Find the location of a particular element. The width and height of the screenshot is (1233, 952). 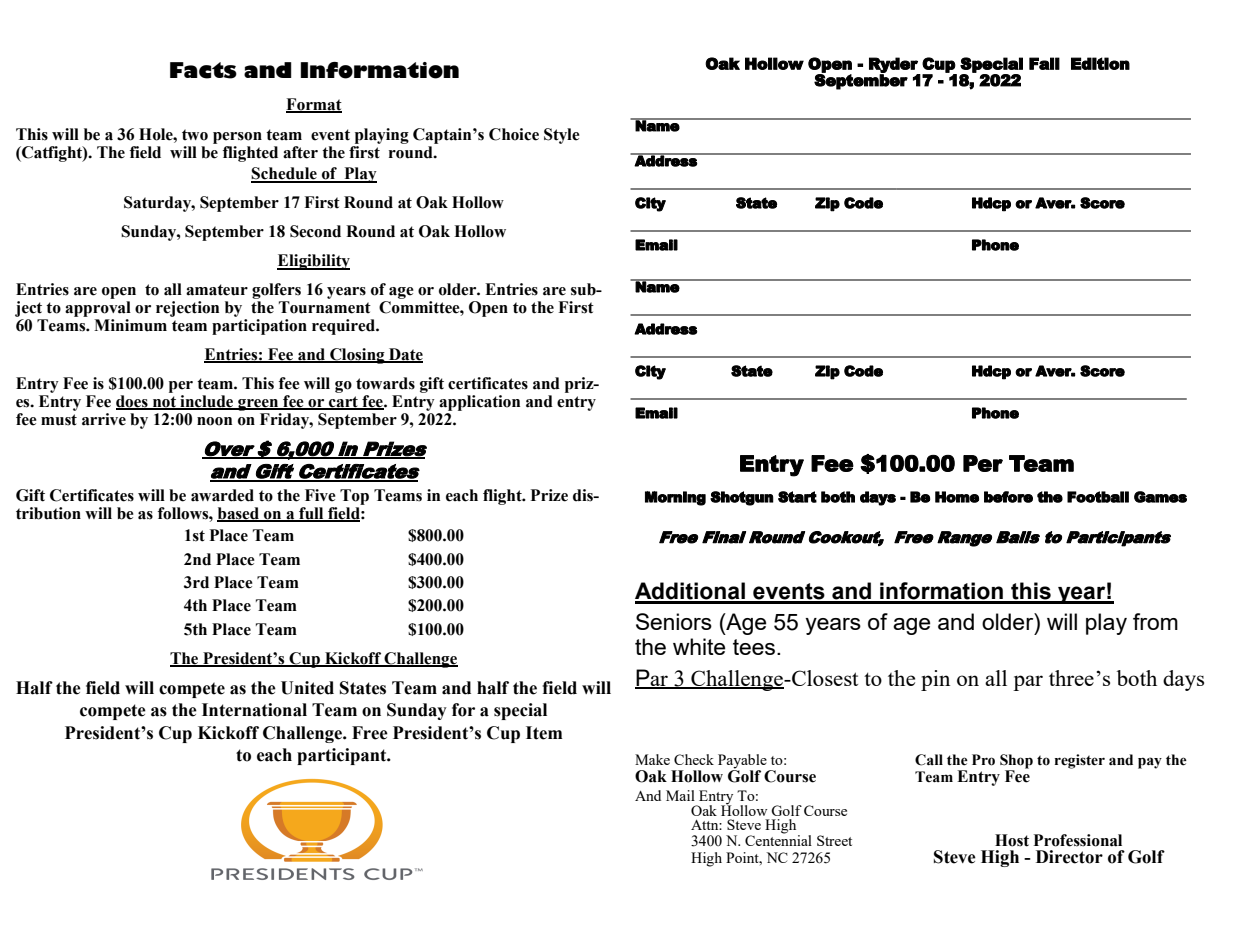

Facts is located at coordinates (203, 70).
